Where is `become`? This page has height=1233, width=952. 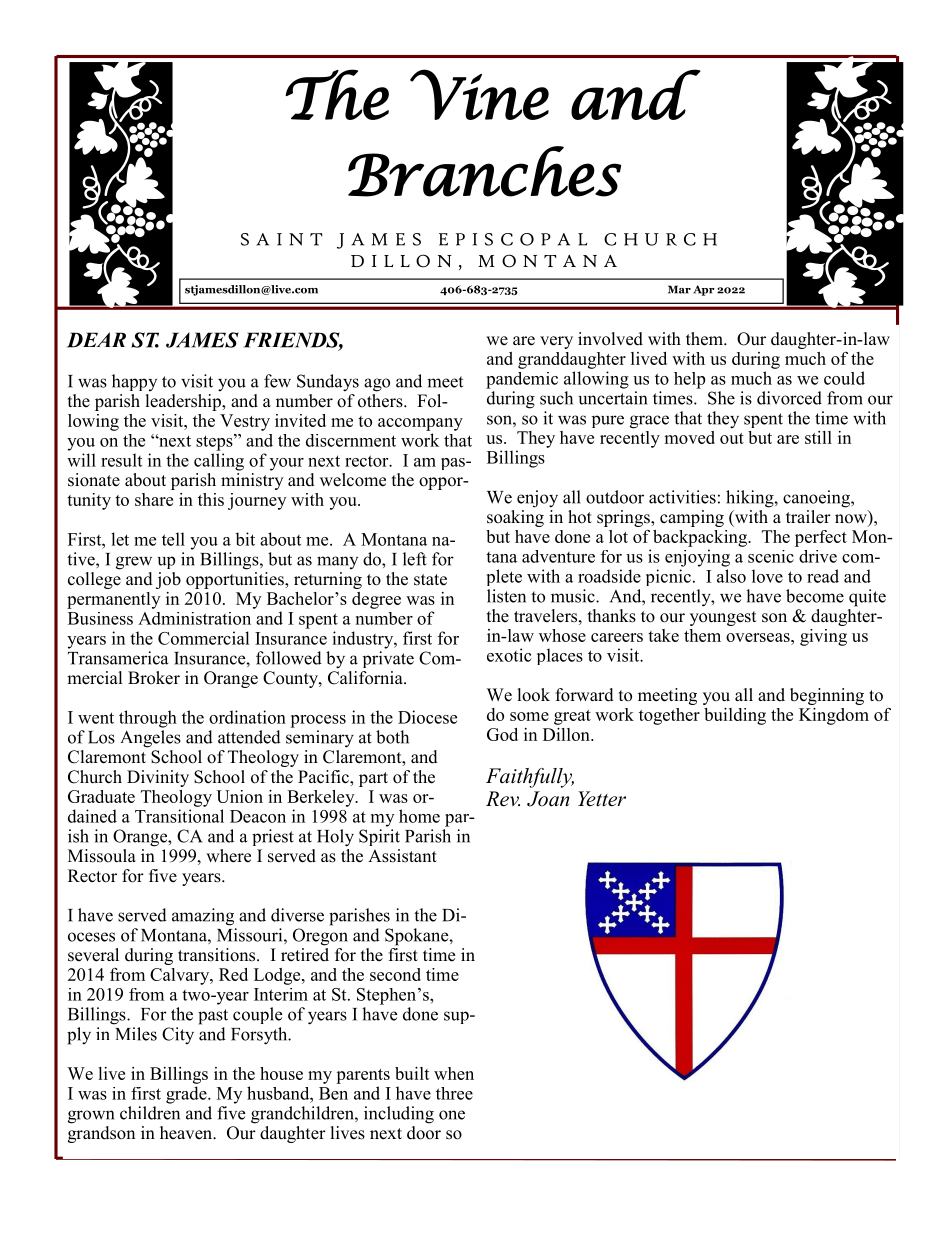 become is located at coordinates (815, 596).
